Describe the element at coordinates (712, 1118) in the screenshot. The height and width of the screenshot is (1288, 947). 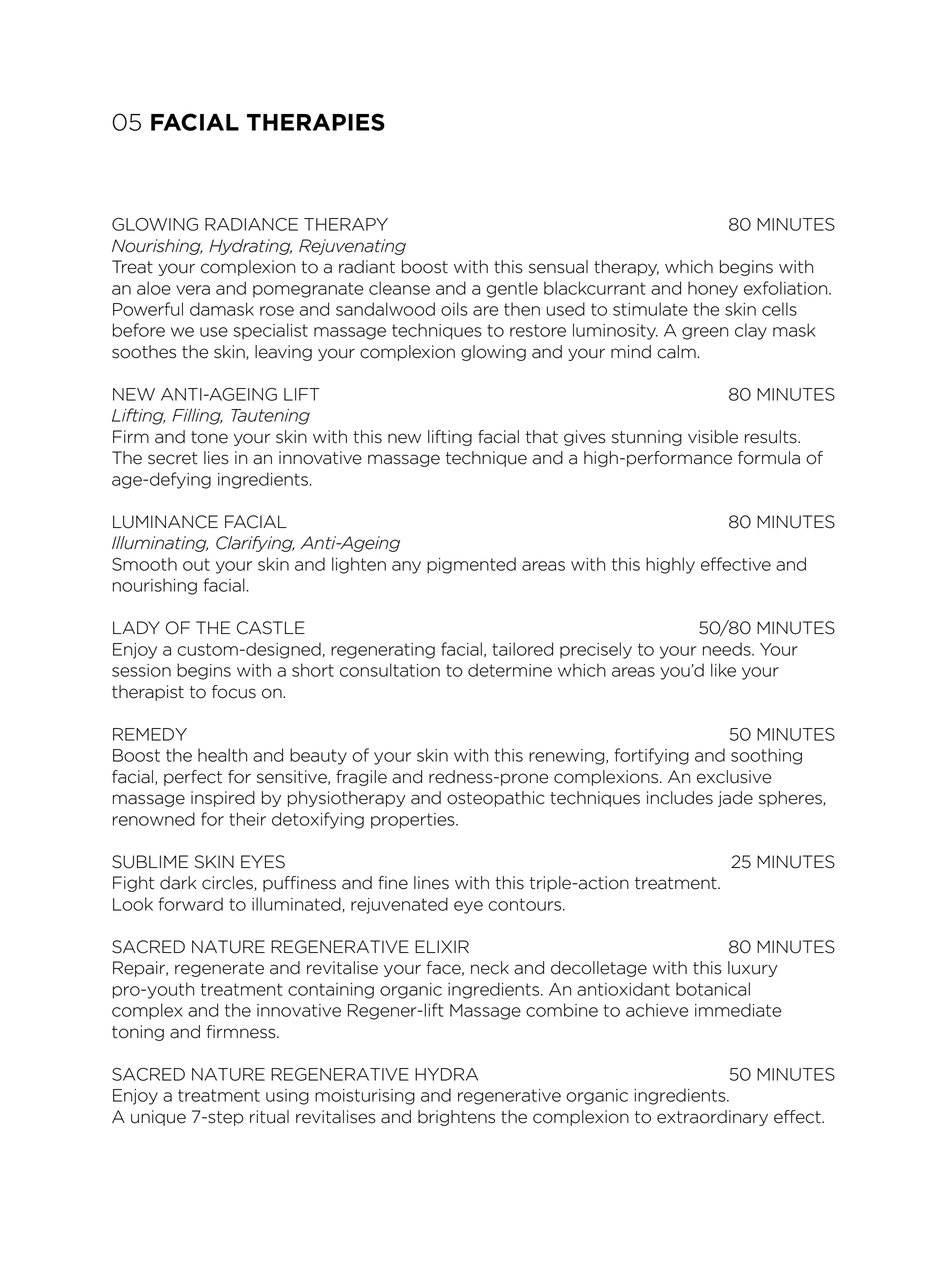
I see `extraordinary` at that location.
